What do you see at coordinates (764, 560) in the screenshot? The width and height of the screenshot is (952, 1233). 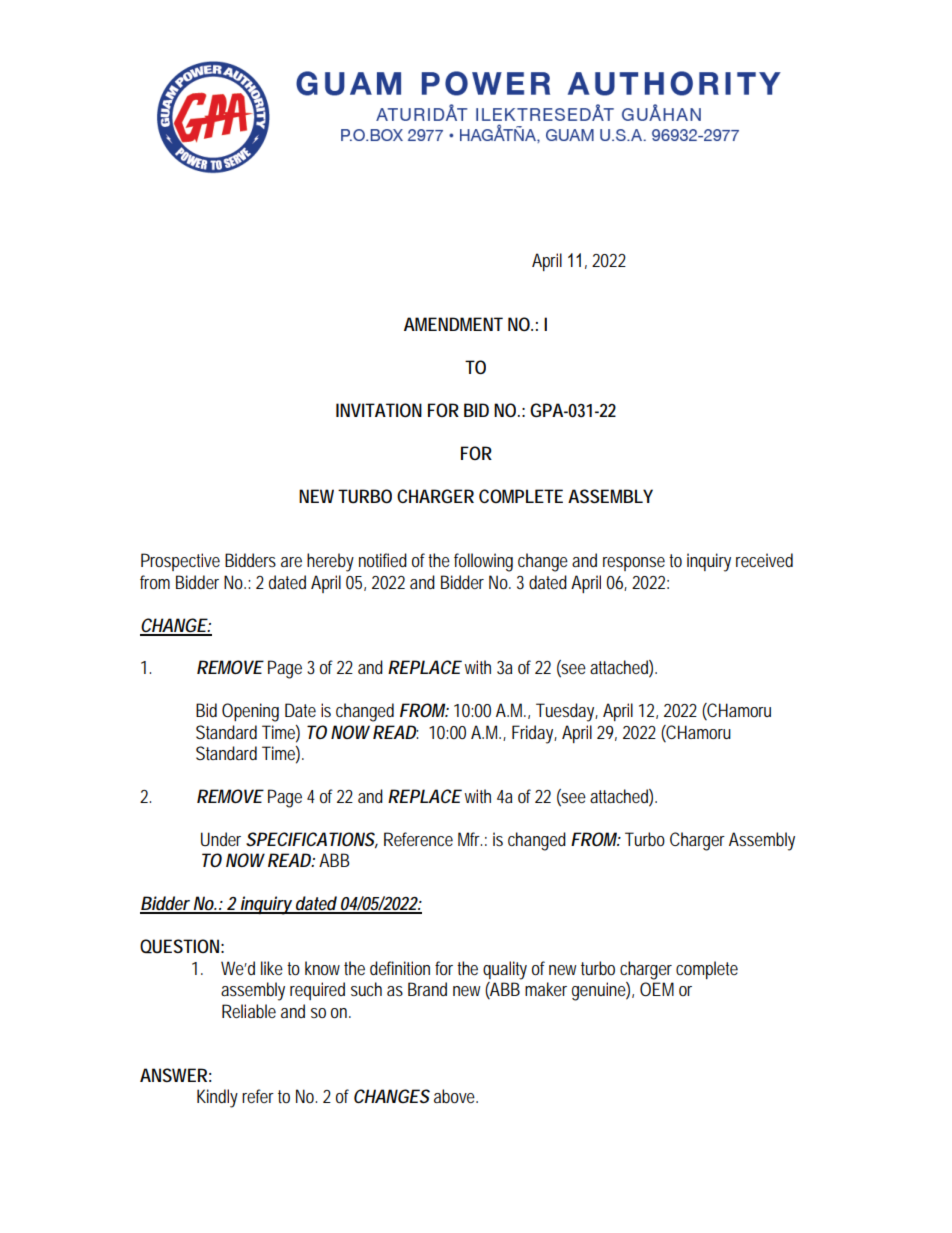 I see `received` at bounding box center [764, 560].
